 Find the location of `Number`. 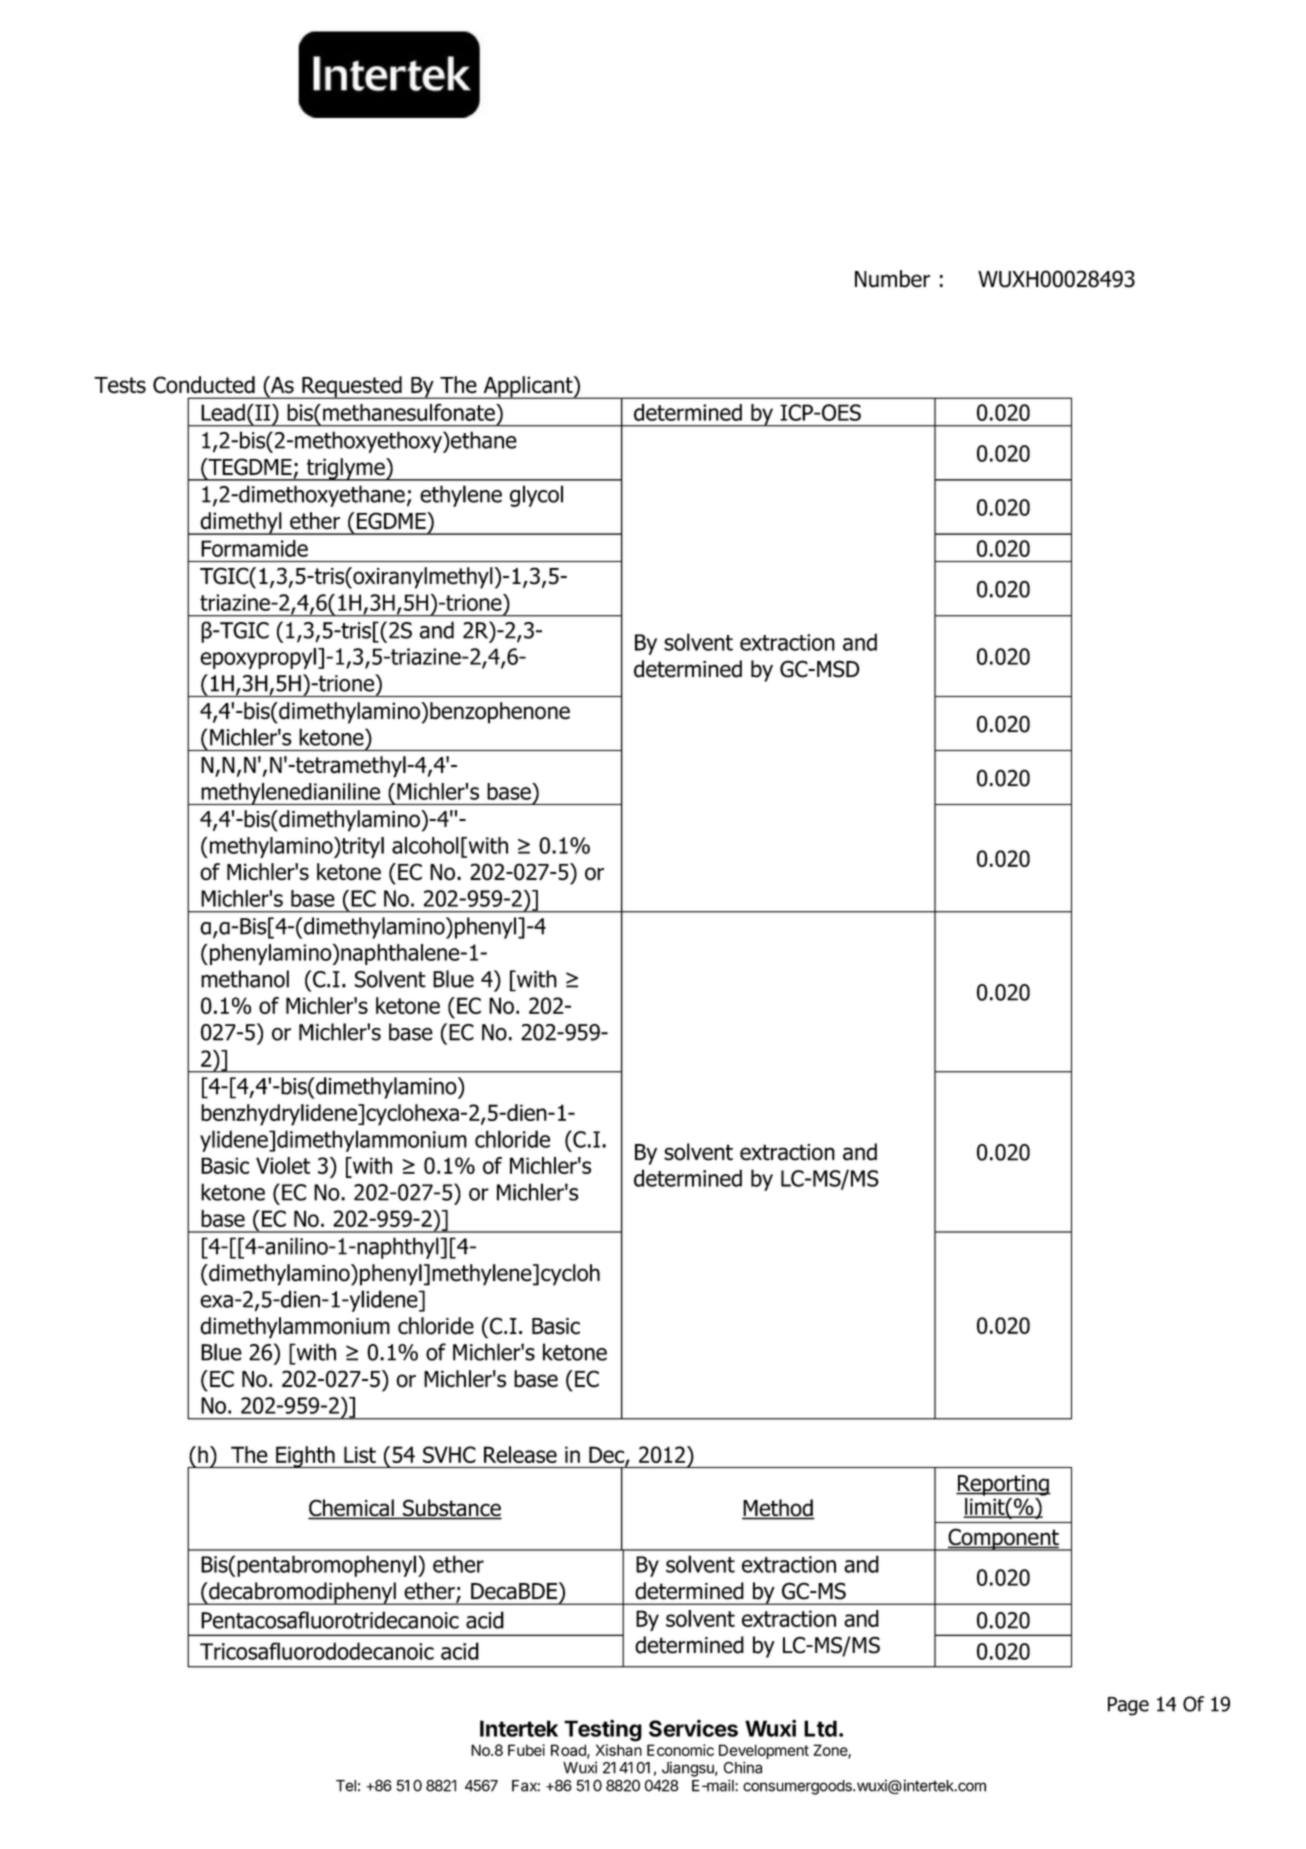

Number is located at coordinates (892, 279).
